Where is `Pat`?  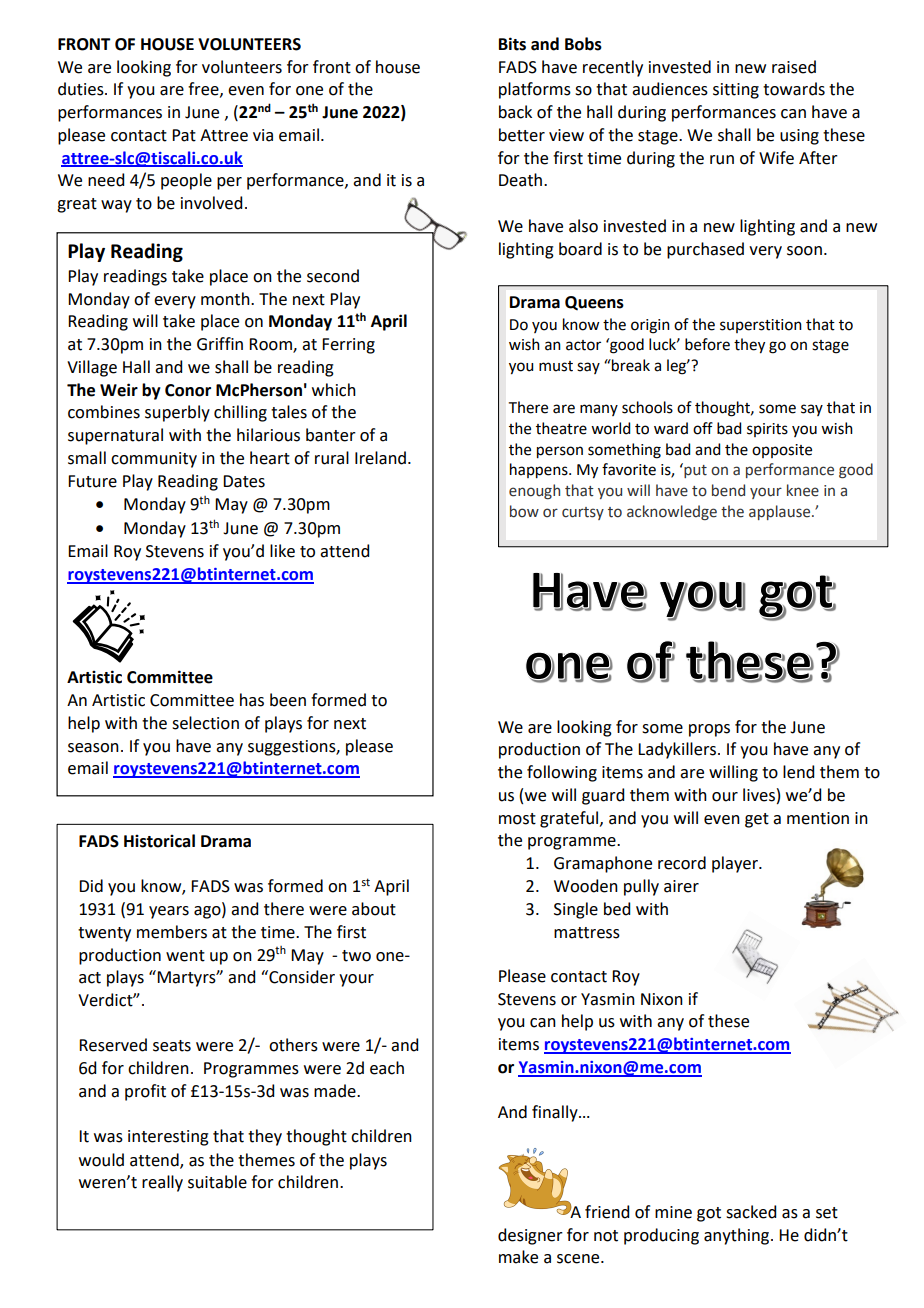
Pat is located at coordinates (184, 135).
